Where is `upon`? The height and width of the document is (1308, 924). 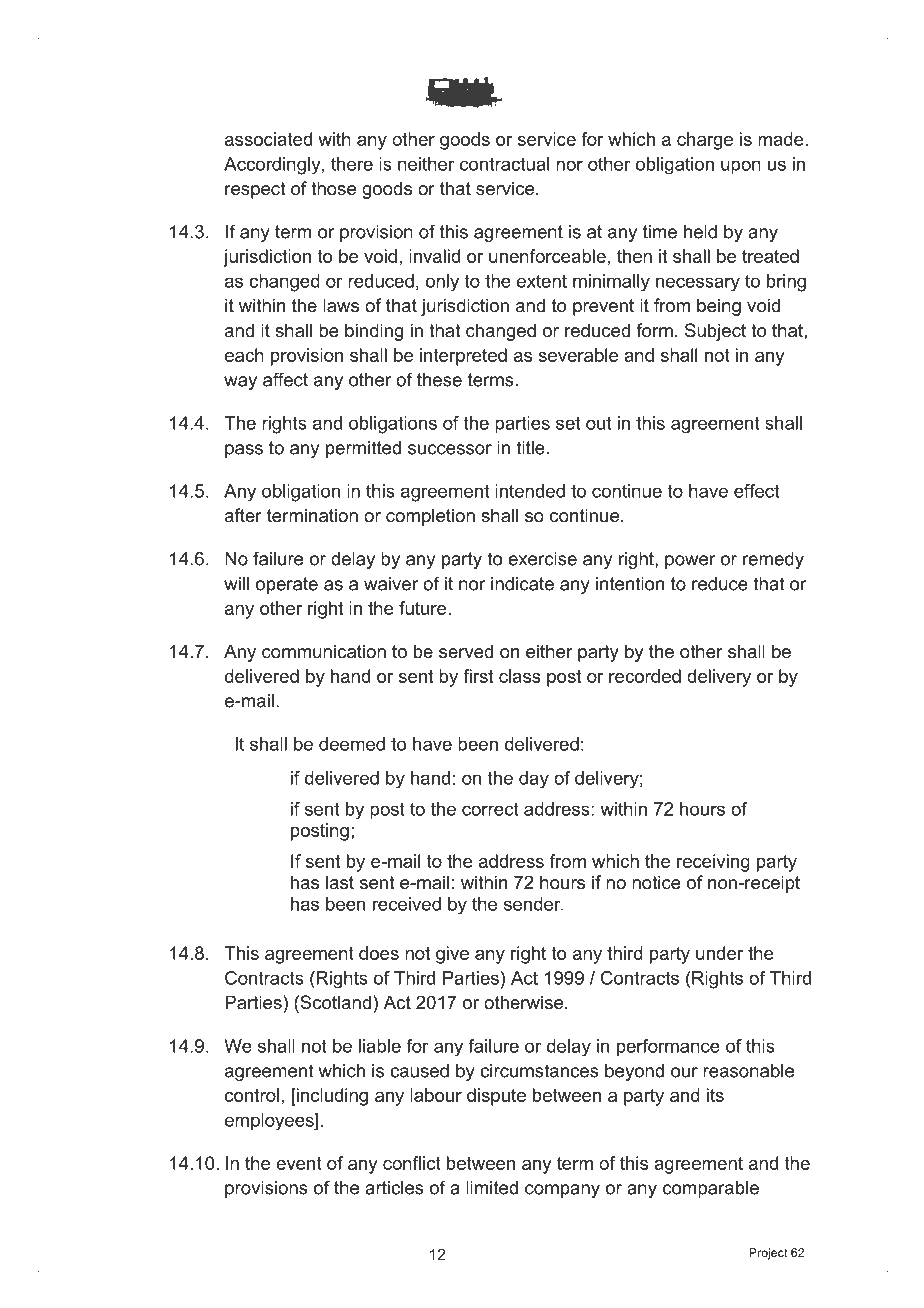 upon is located at coordinates (741, 167).
